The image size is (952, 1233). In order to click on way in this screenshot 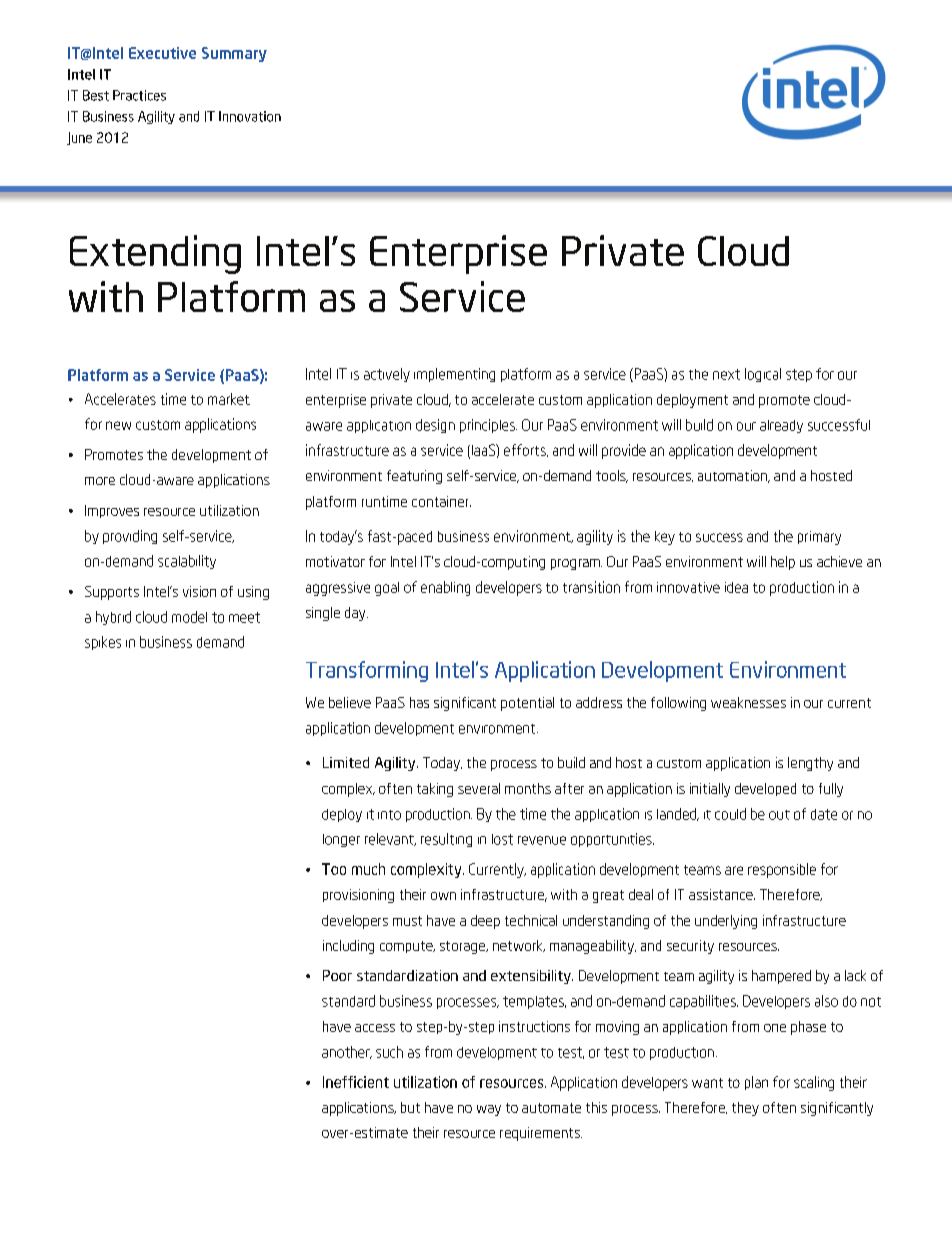, I will do `click(489, 1110)`.
